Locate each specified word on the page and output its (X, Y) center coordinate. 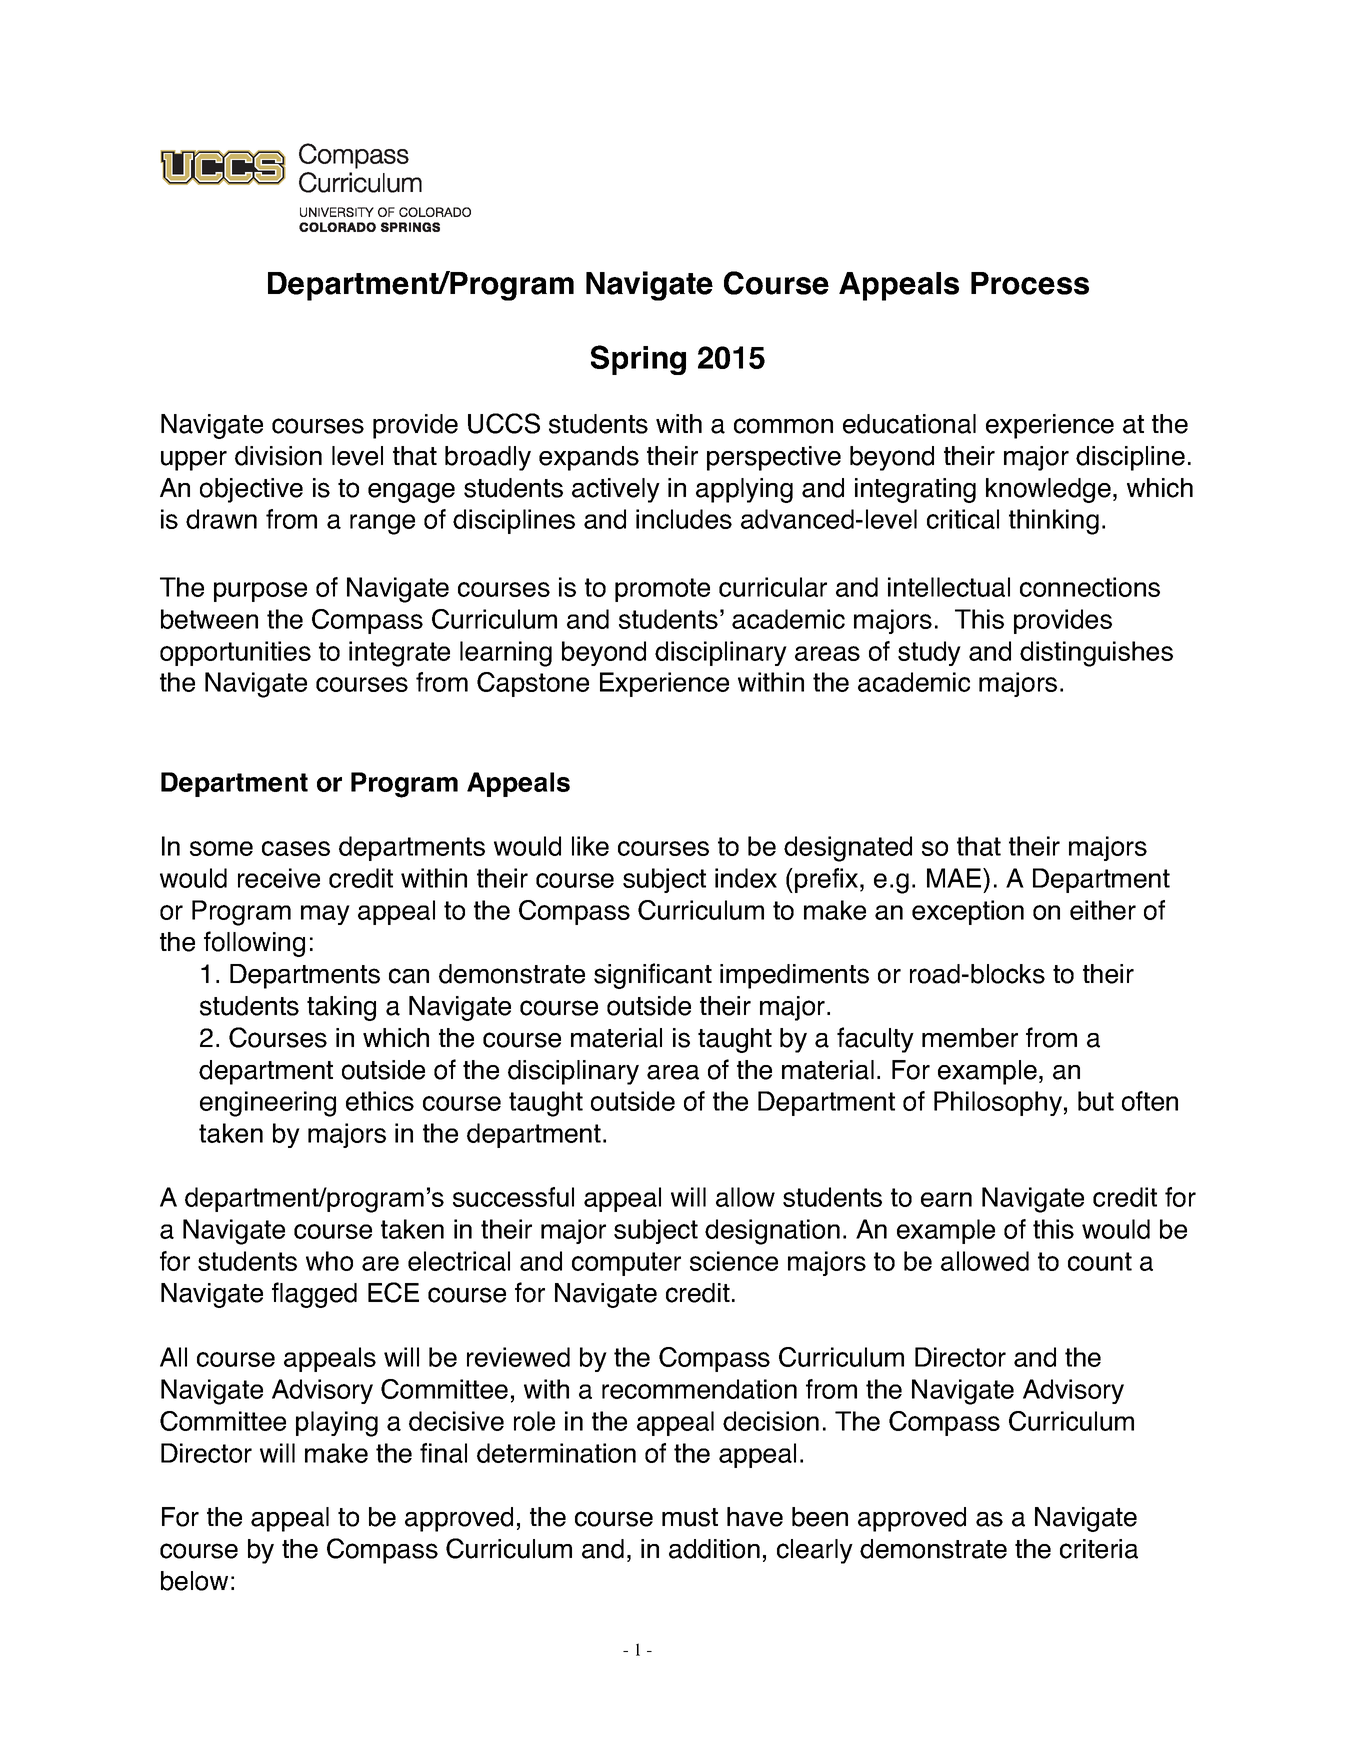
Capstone (533, 684)
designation (772, 1232)
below (194, 1581)
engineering (268, 1104)
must (690, 1517)
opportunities (235, 653)
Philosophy (998, 1103)
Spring (638, 360)
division (278, 456)
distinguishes (1096, 654)
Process (1030, 283)
